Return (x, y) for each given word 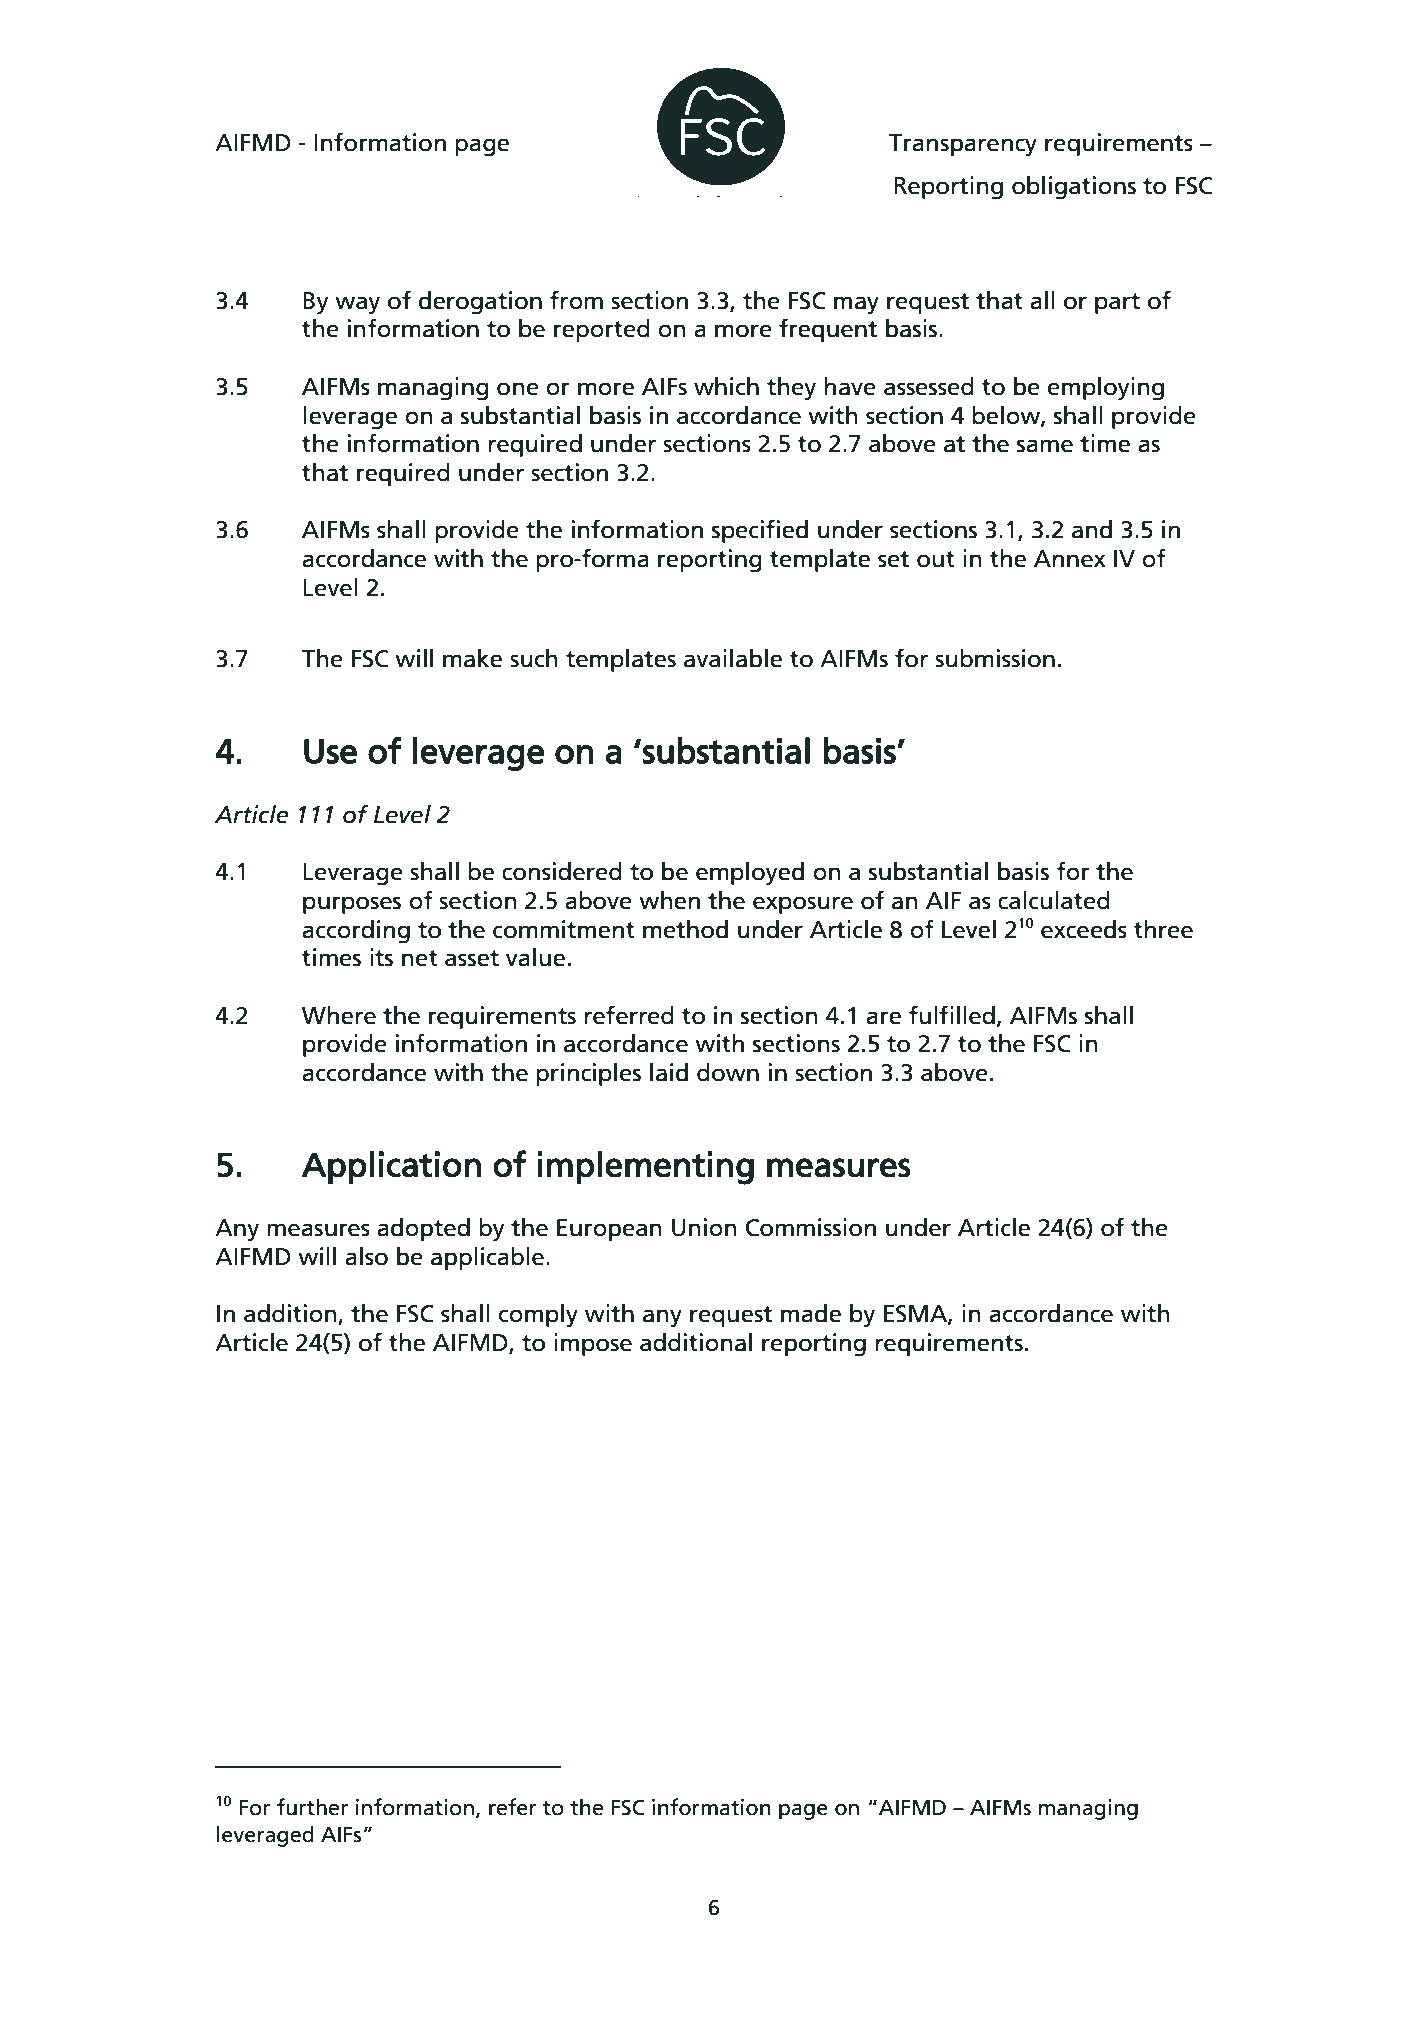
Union (704, 1227)
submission (995, 658)
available (733, 658)
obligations (1074, 188)
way (357, 305)
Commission (811, 1227)
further (312, 1807)
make (472, 658)
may (856, 305)
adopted (423, 1229)
